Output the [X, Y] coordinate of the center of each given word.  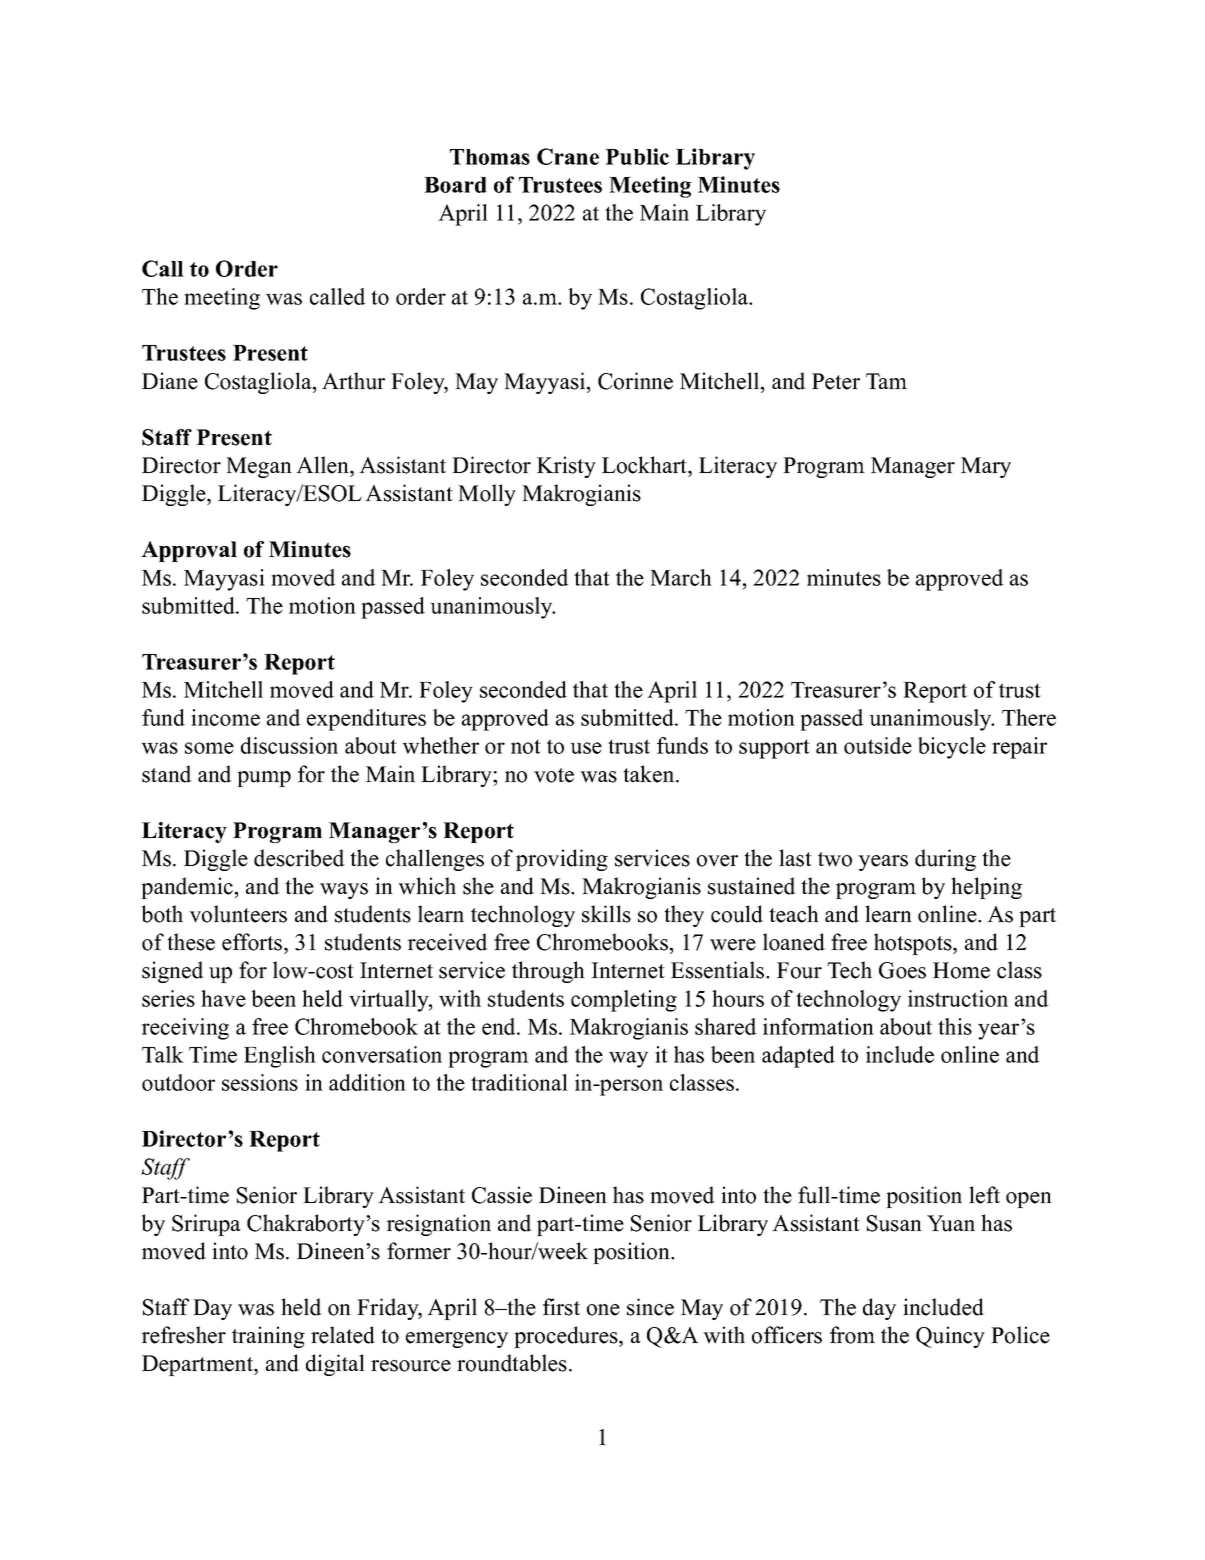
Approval [189, 551]
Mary [986, 467]
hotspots [913, 944]
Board [455, 185]
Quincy [950, 1337]
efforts [253, 942]
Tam [886, 381]
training [268, 1337]
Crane [568, 156]
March [681, 577]
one [603, 1310]
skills [606, 914]
